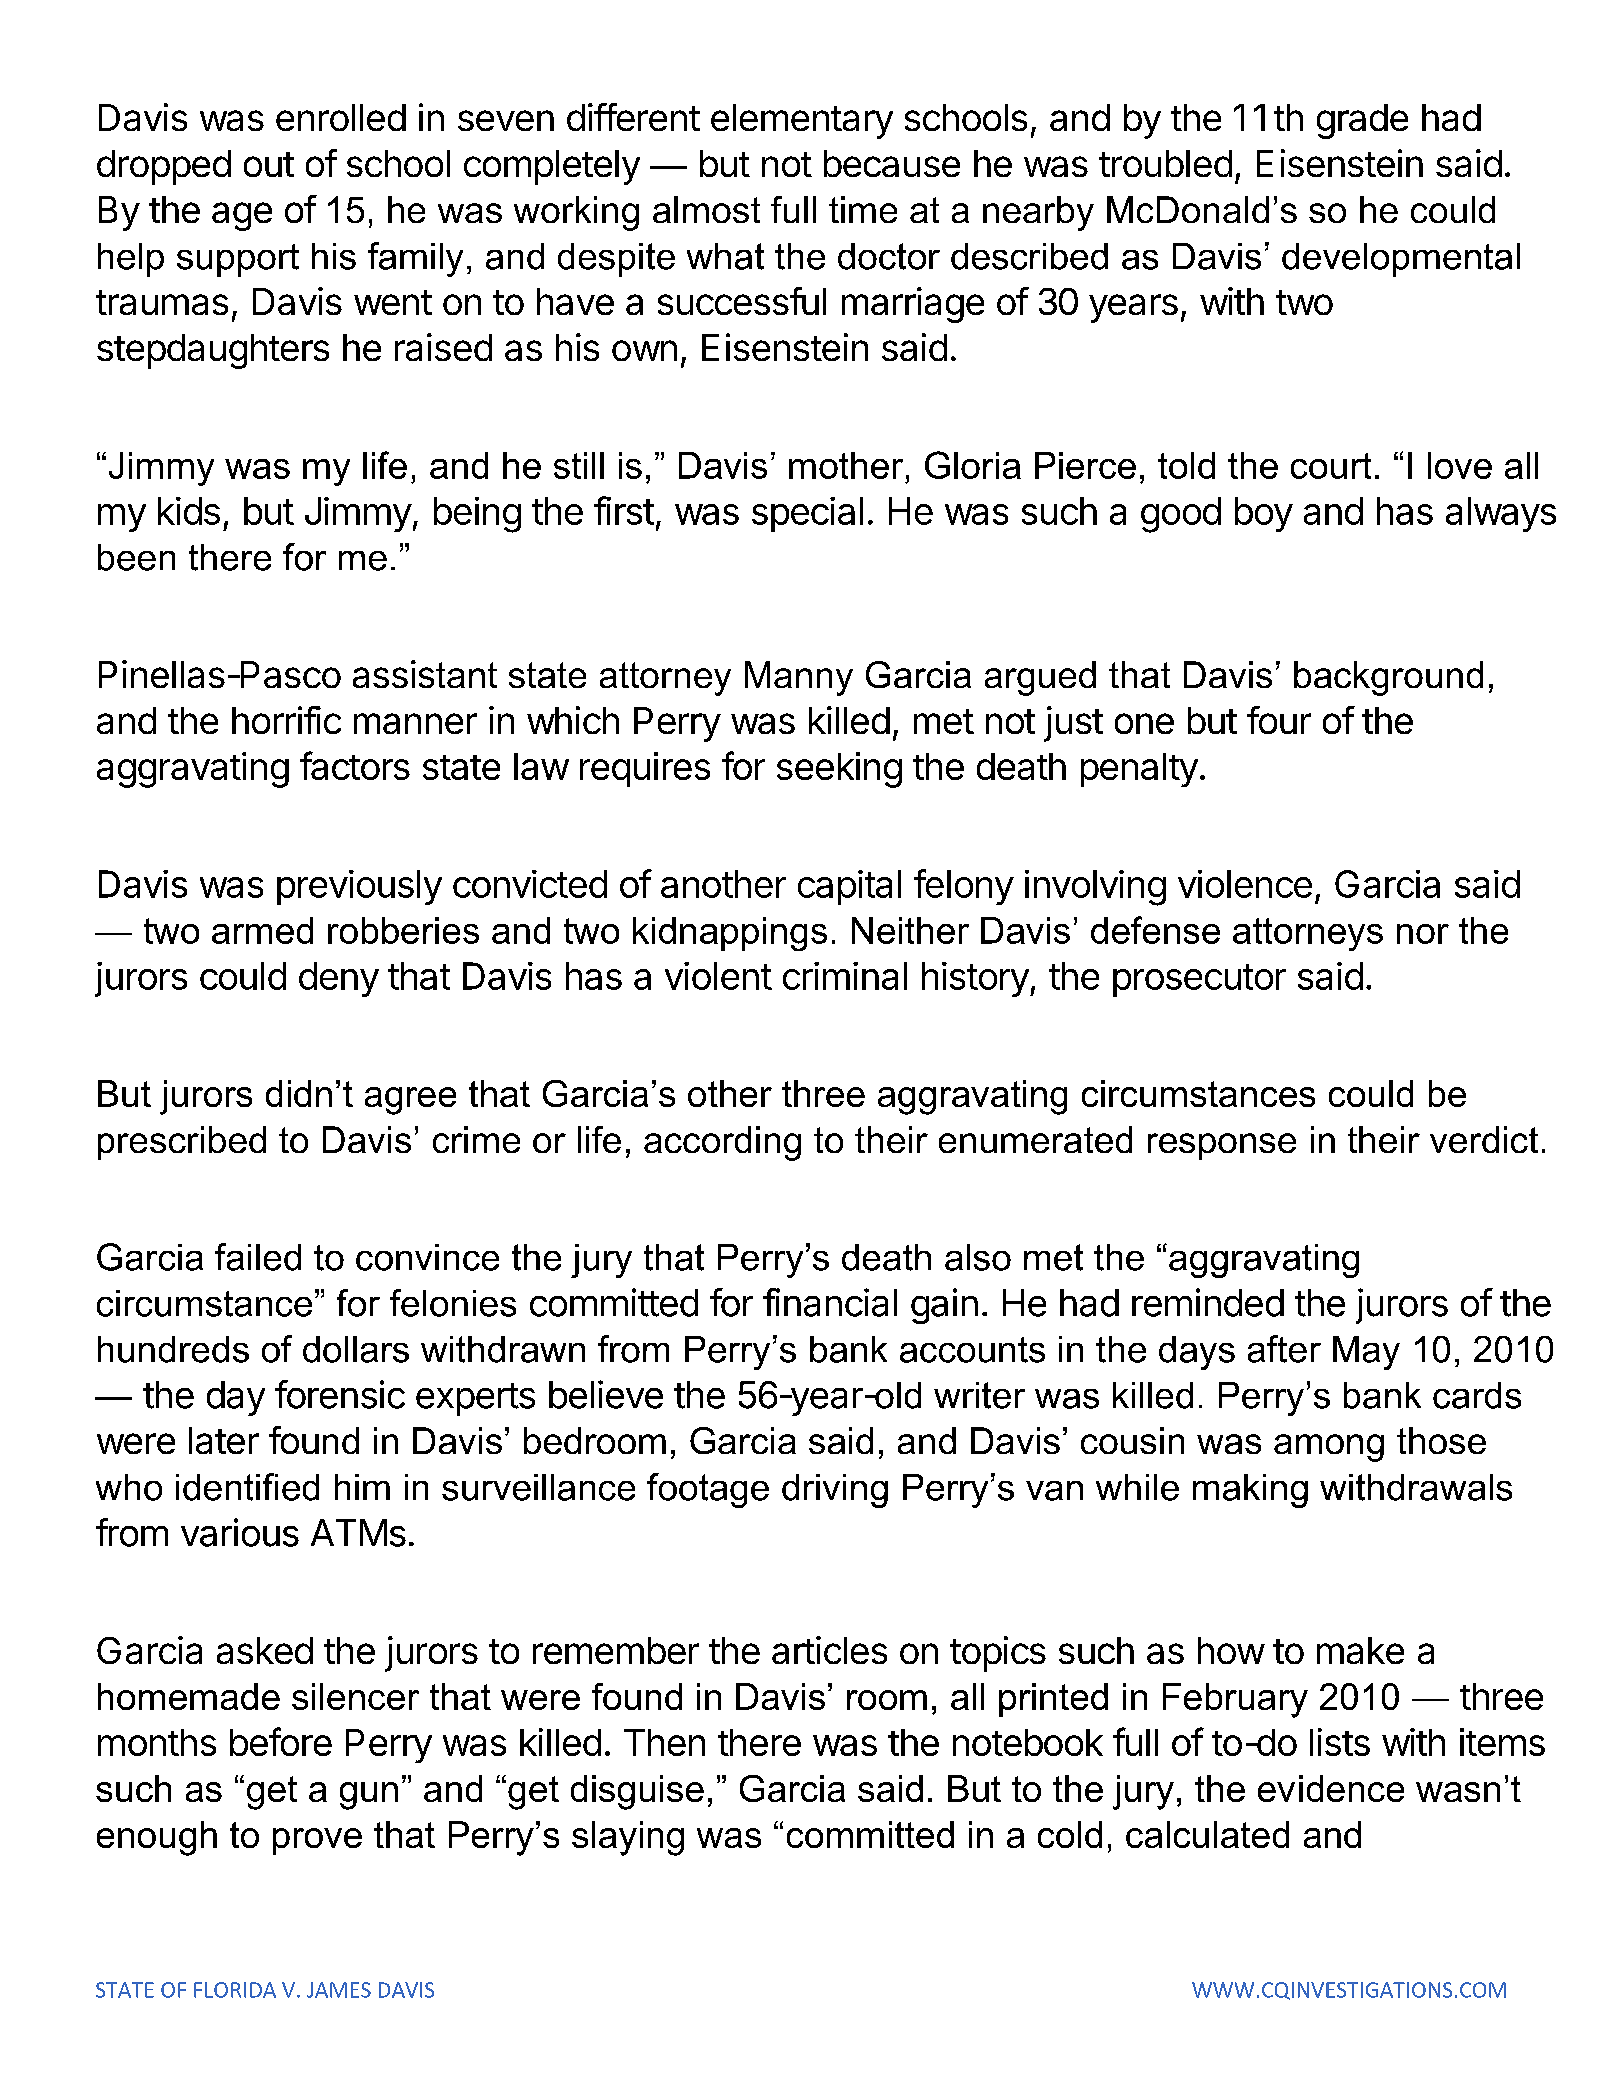  What do you see at coordinates (835, 1491) in the document?
I see `driving` at bounding box center [835, 1491].
